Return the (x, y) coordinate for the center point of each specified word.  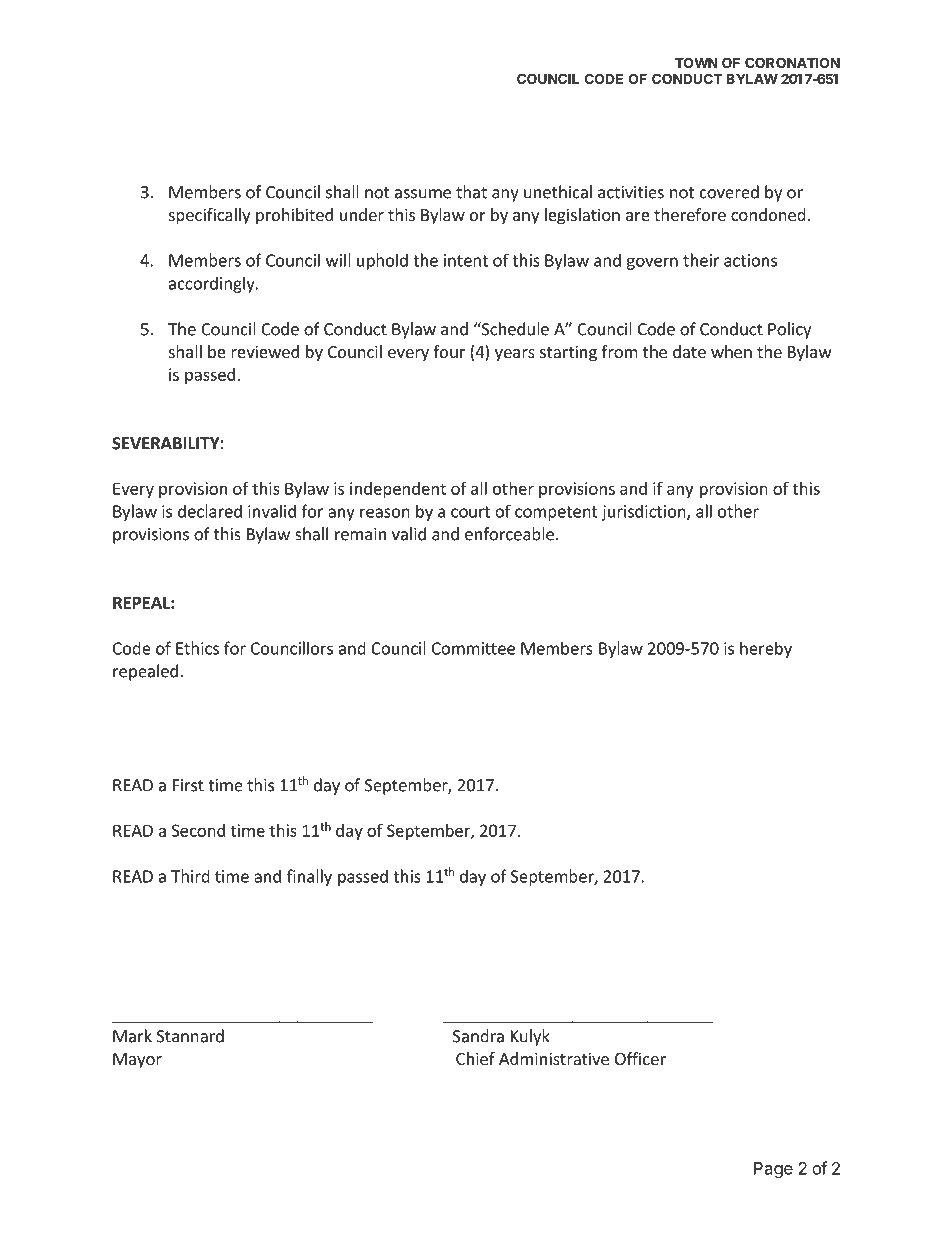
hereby (766, 649)
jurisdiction (645, 512)
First (188, 785)
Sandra (478, 1036)
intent (466, 260)
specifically (209, 216)
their (701, 260)
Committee (473, 648)
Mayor (137, 1061)
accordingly (213, 284)
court (470, 512)
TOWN (696, 62)
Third (190, 876)
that (471, 192)
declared (210, 511)
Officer (640, 1058)
